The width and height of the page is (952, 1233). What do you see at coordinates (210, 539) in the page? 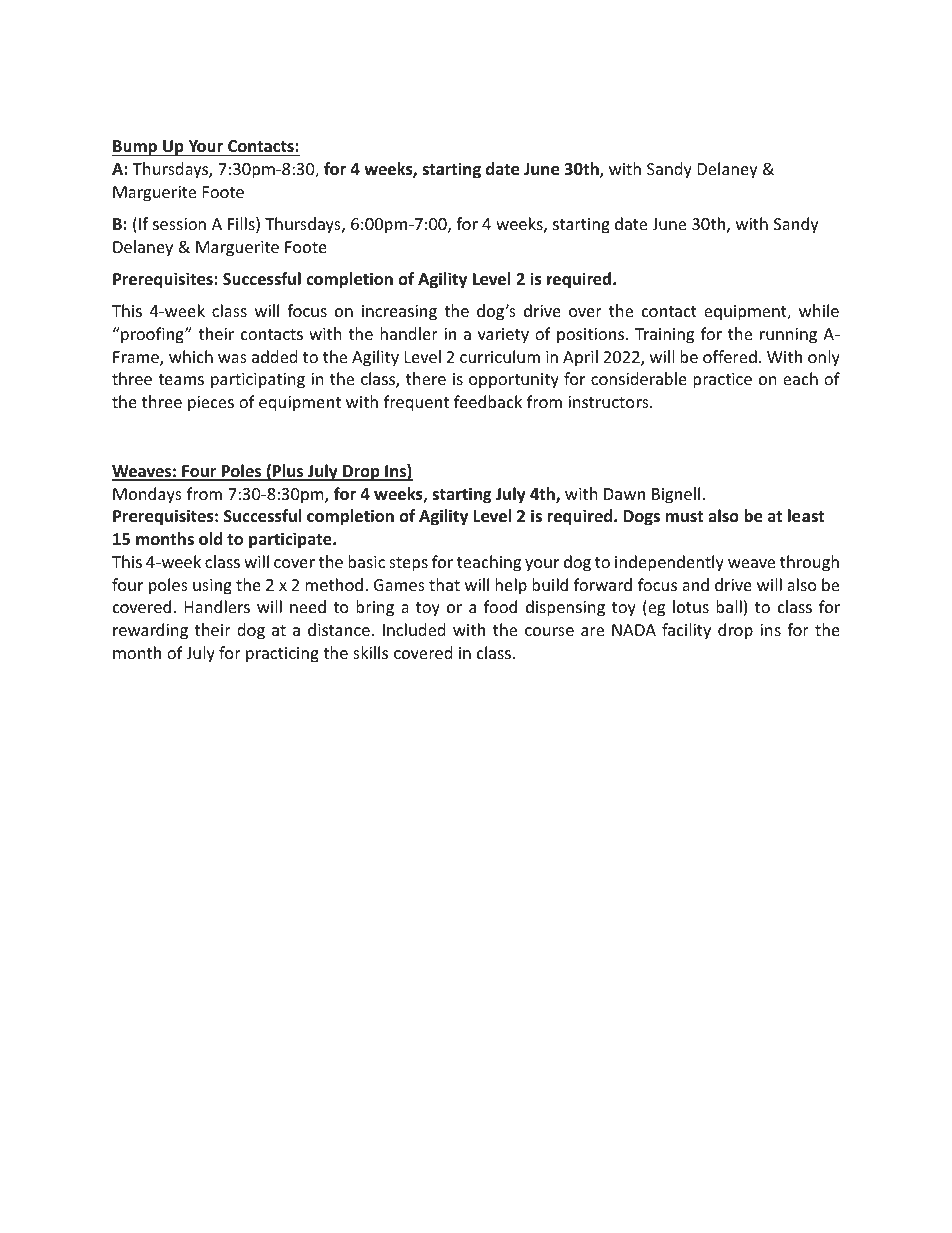
I see `old` at bounding box center [210, 539].
